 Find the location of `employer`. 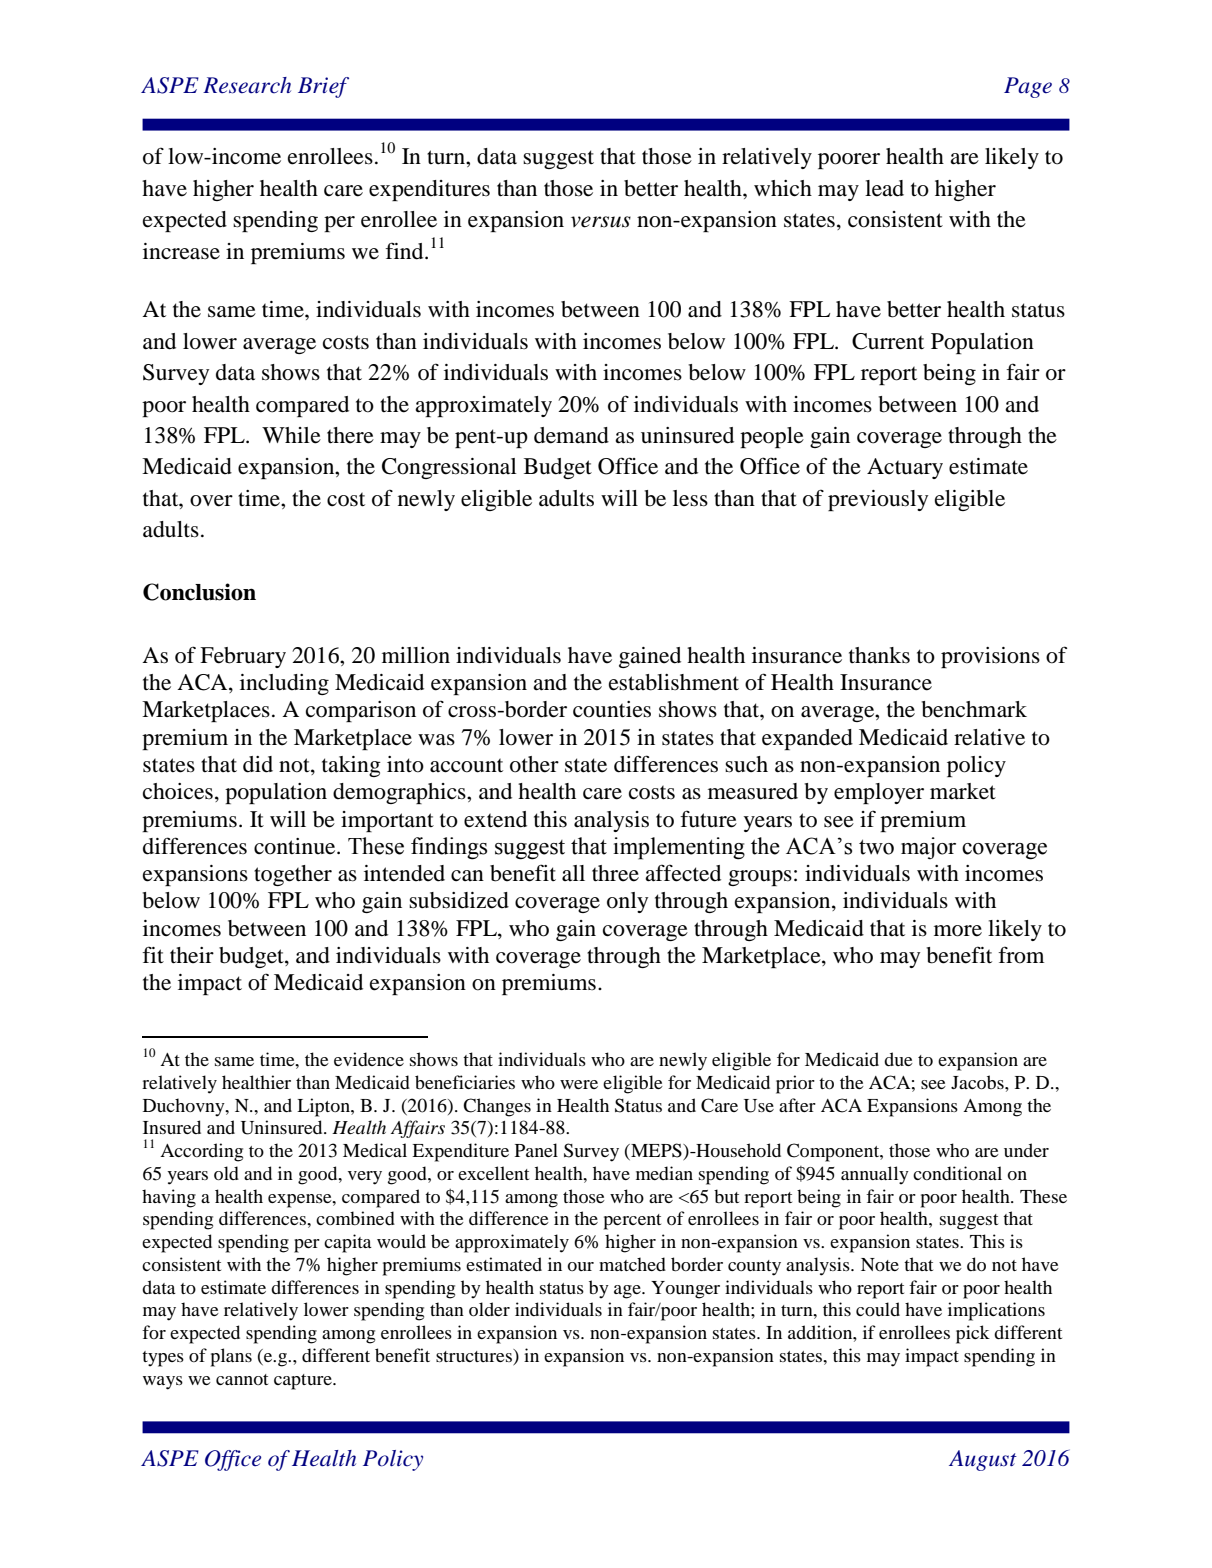

employer is located at coordinates (879, 793).
